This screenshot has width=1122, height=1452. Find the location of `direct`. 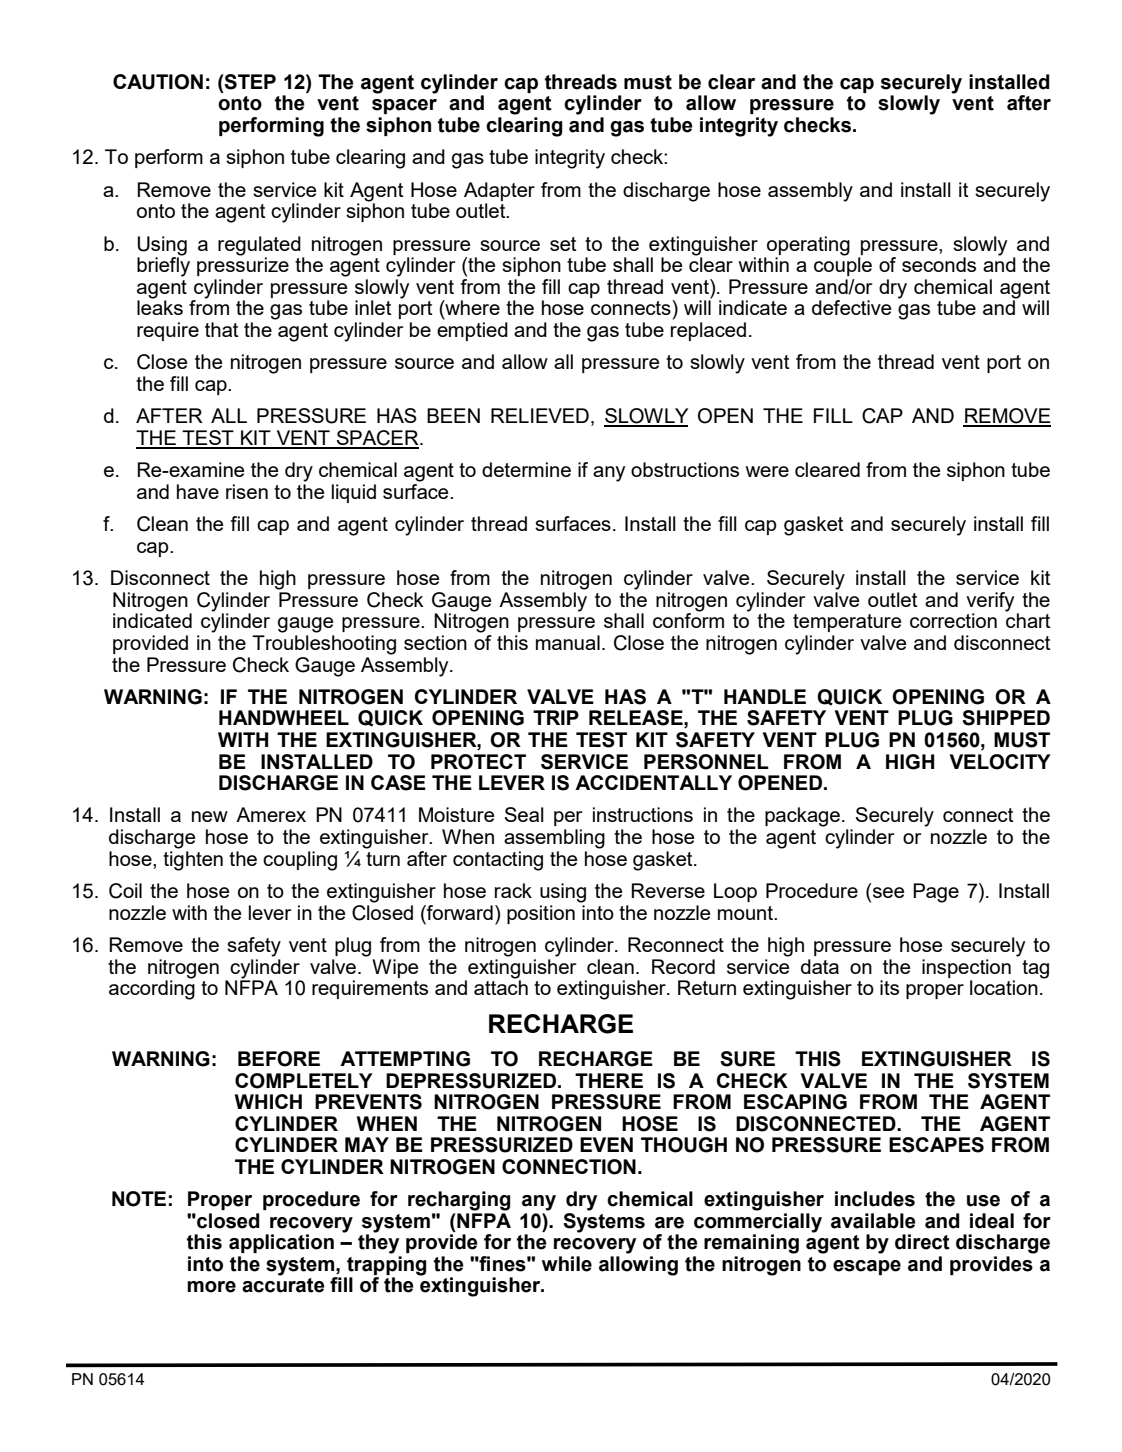

direct is located at coordinates (922, 1242).
